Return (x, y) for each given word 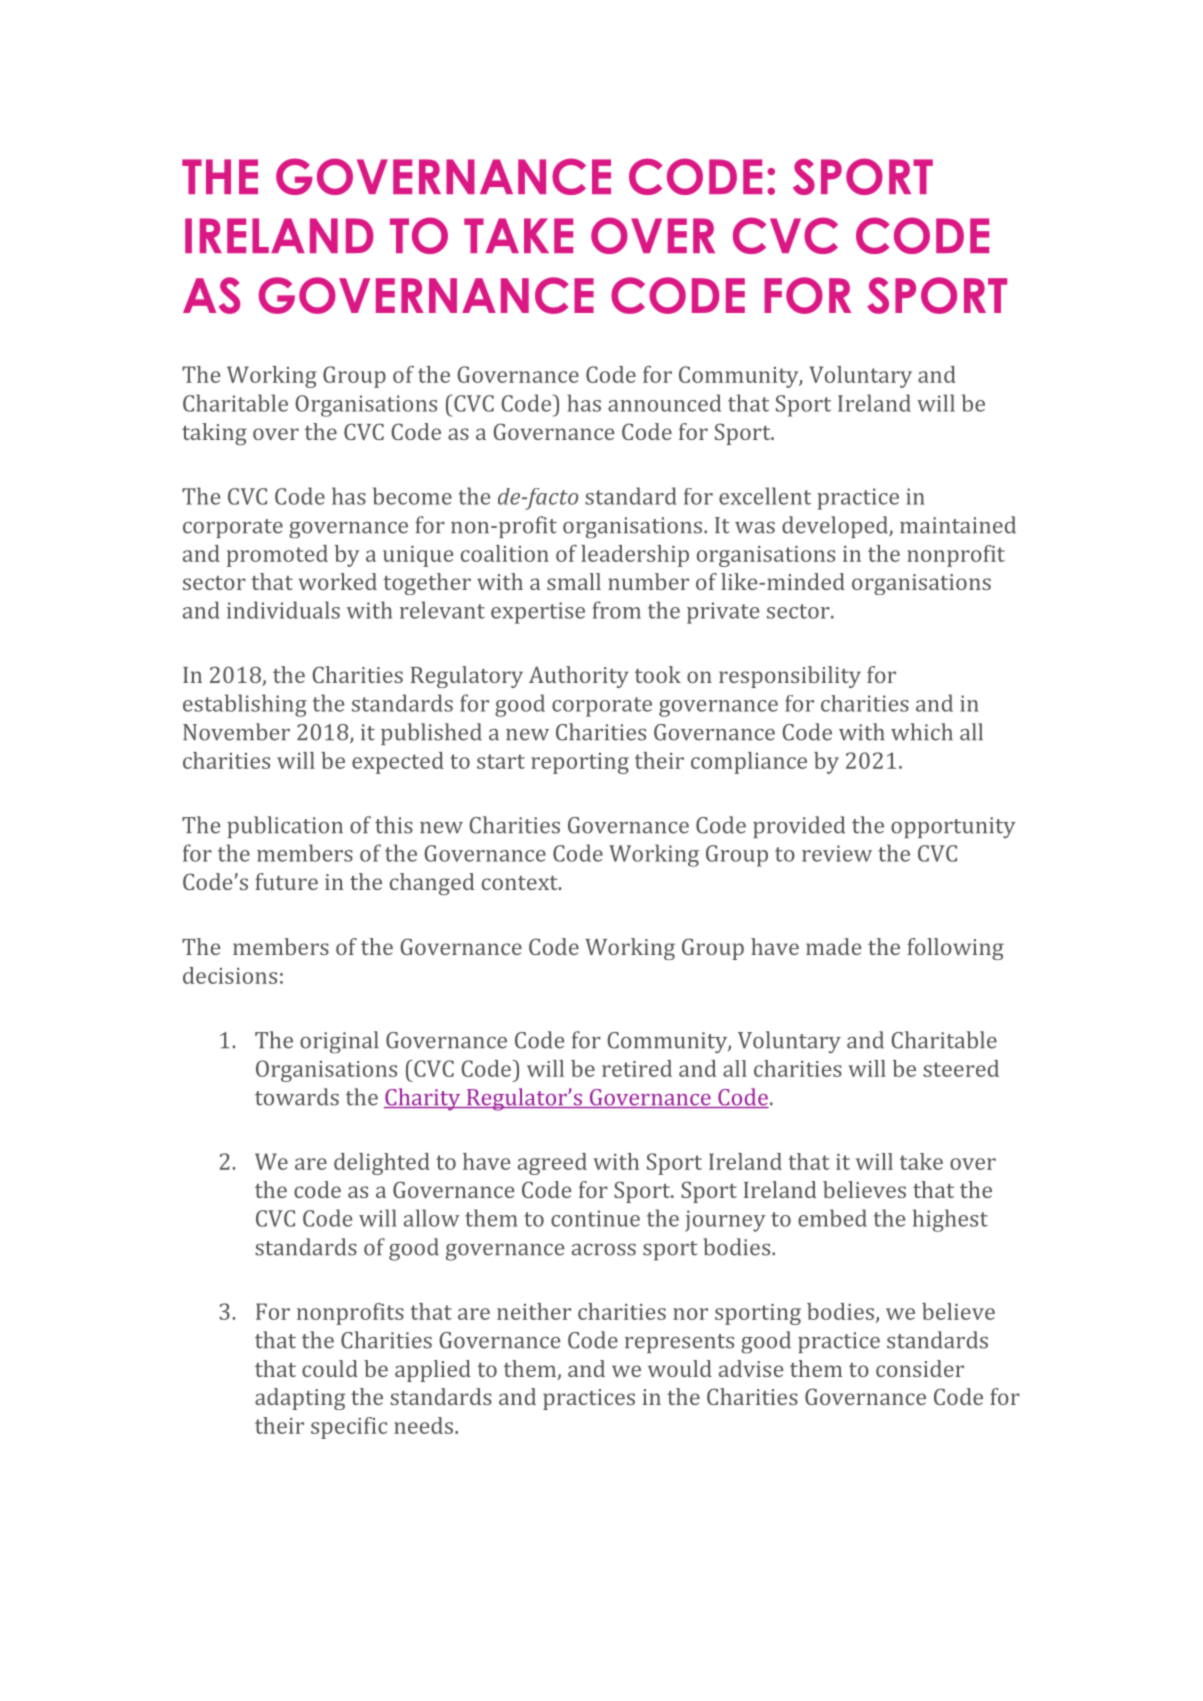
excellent (765, 496)
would (680, 1368)
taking (214, 434)
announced (664, 403)
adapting (300, 1399)
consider (920, 1368)
